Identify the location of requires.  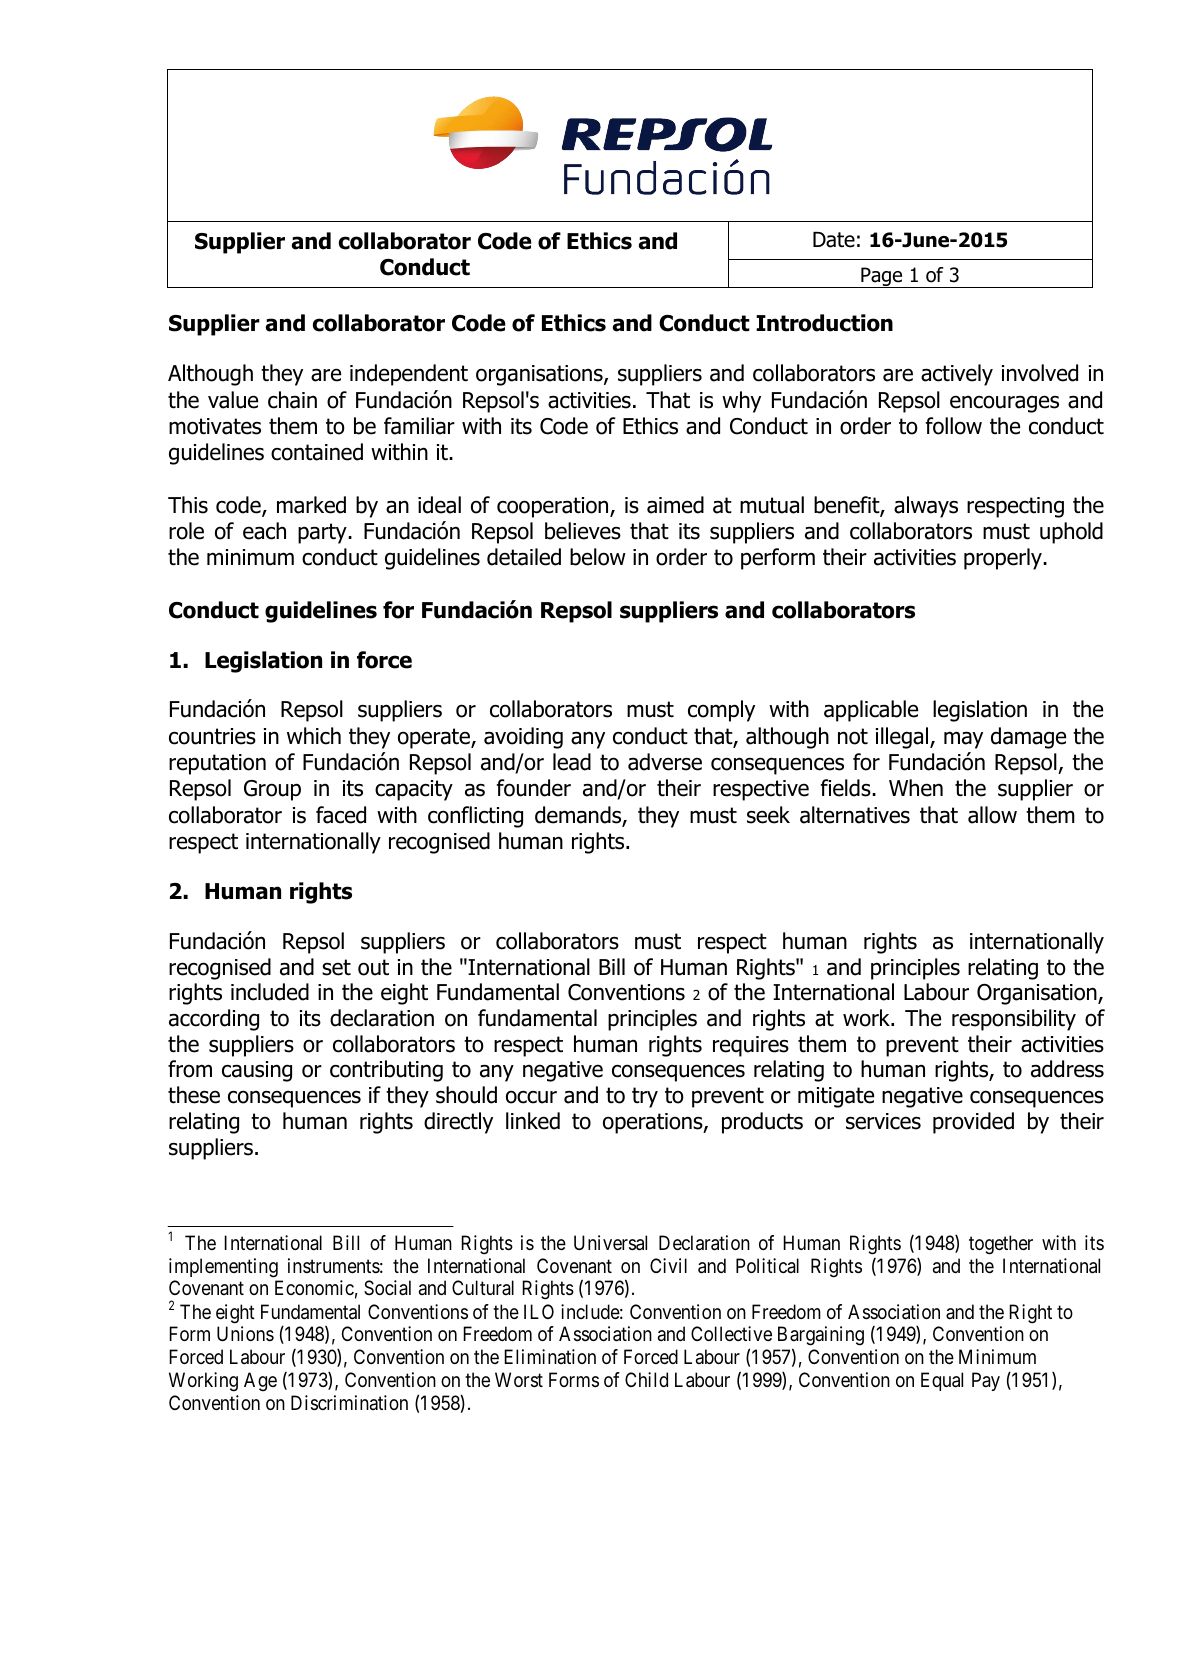
(751, 1046).
